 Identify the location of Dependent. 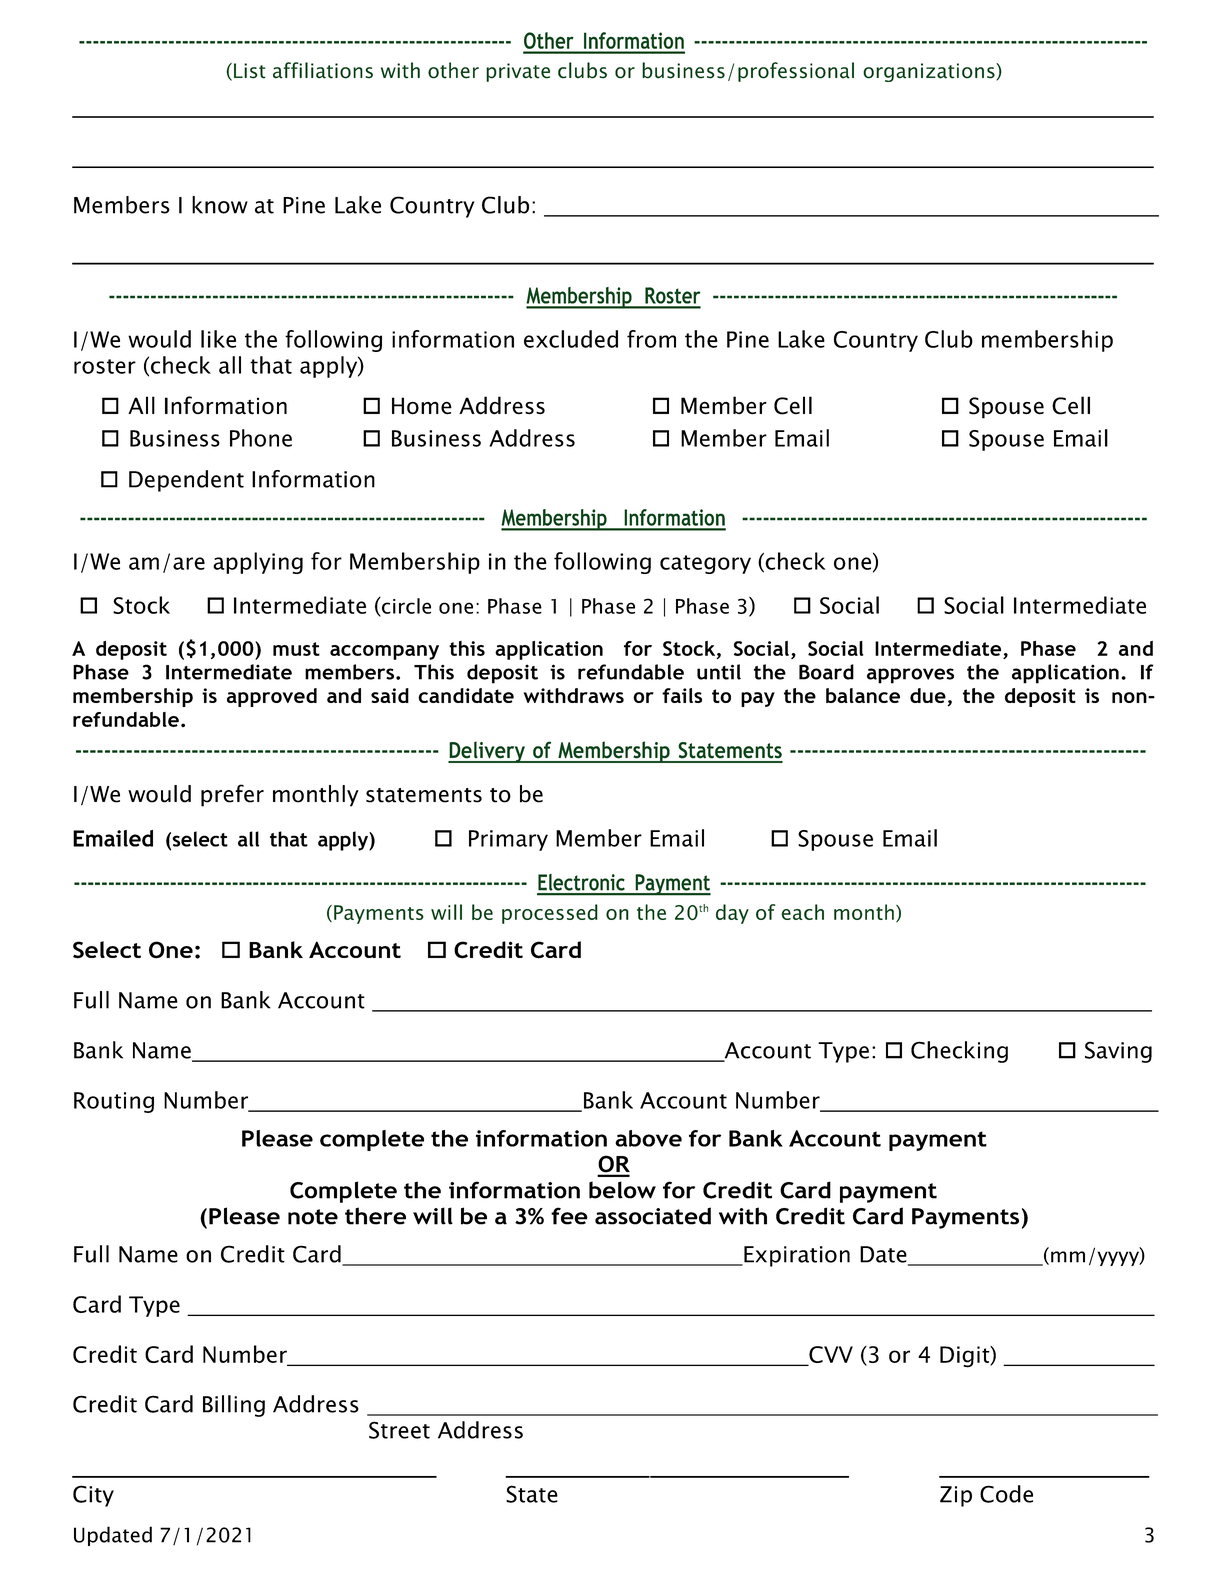
(186, 481).
